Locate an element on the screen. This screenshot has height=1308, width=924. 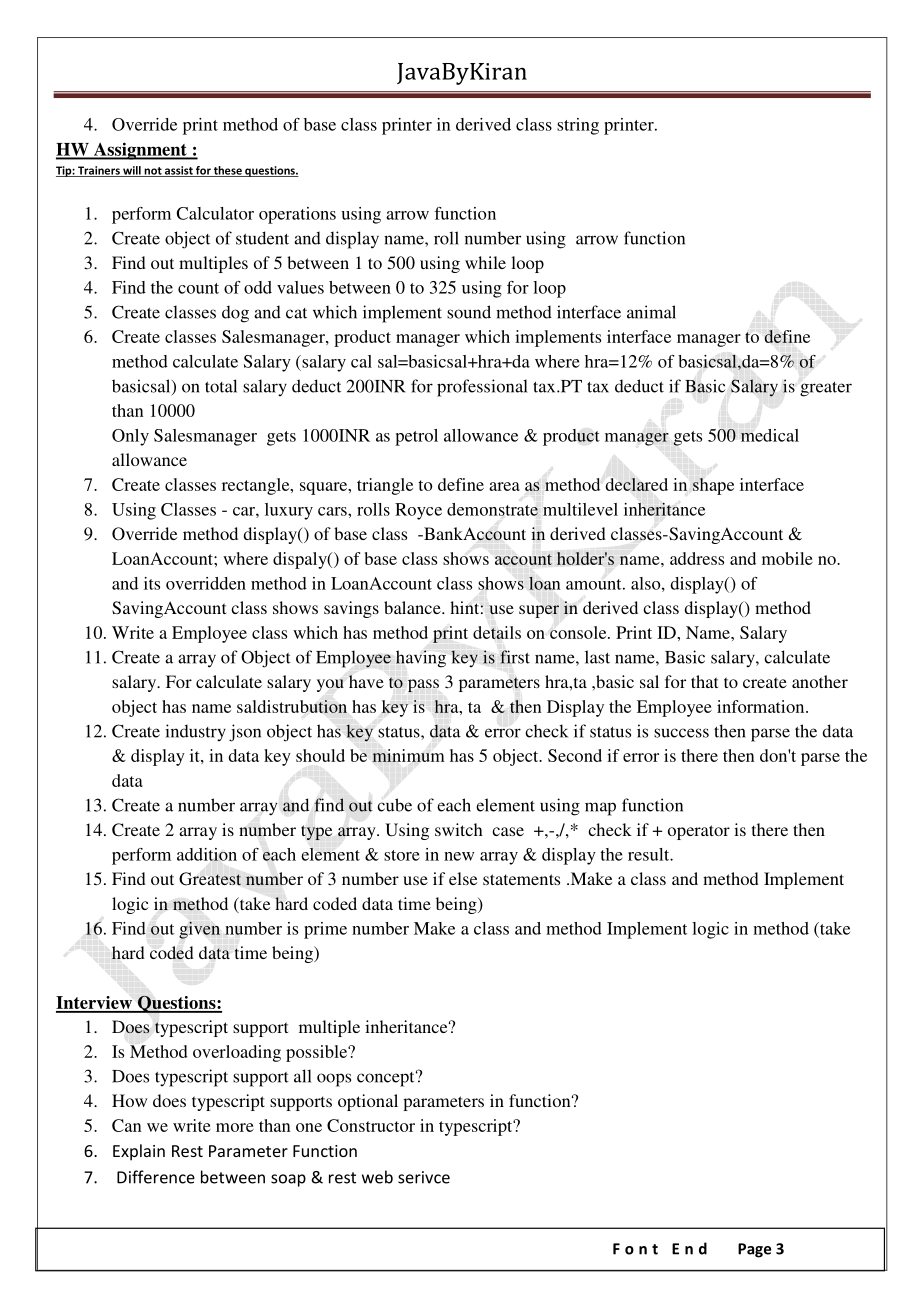
shape is located at coordinates (713, 486).
